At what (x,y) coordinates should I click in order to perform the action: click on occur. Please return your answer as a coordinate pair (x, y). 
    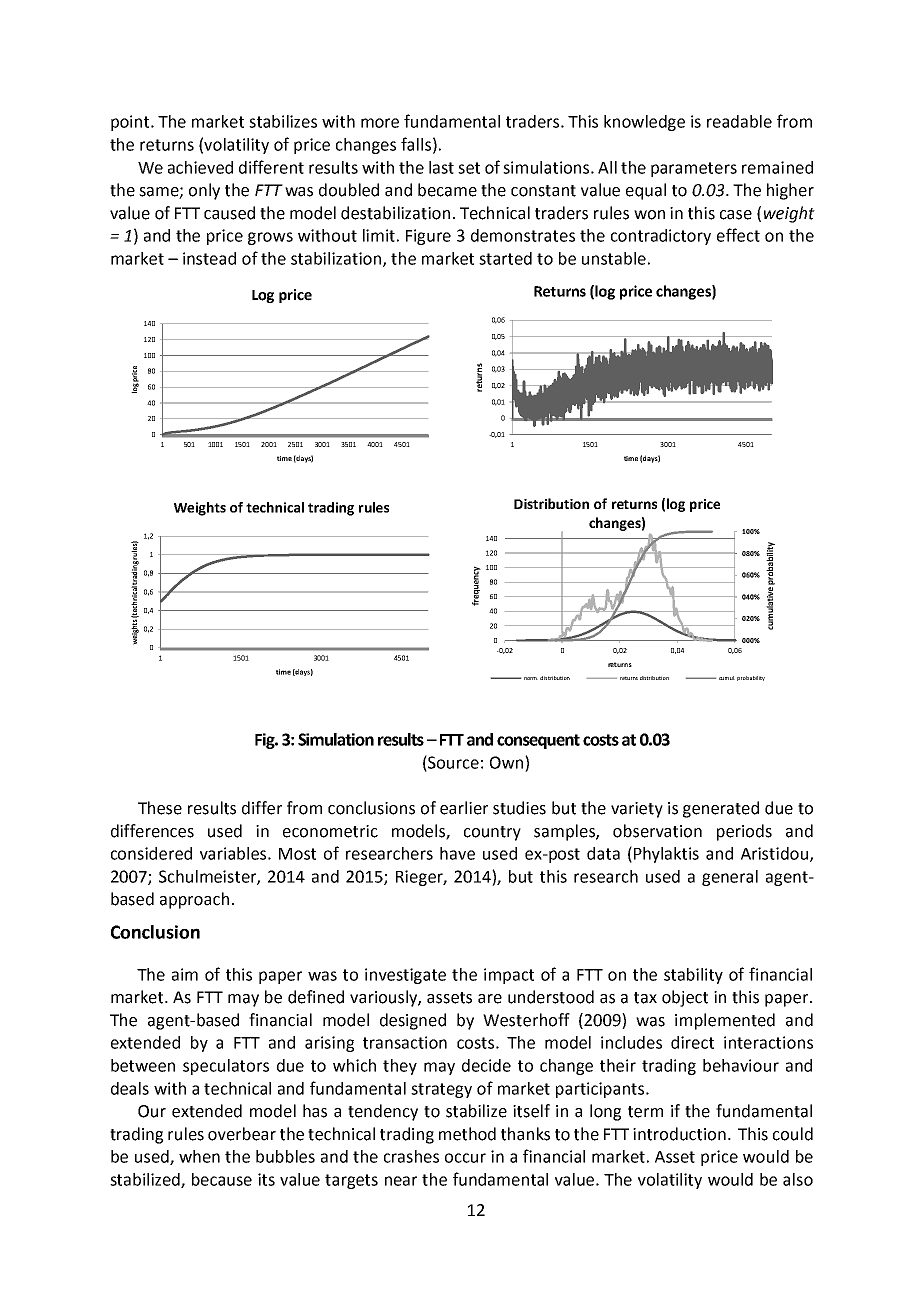
    Looking at the image, I should click on (465, 1158).
